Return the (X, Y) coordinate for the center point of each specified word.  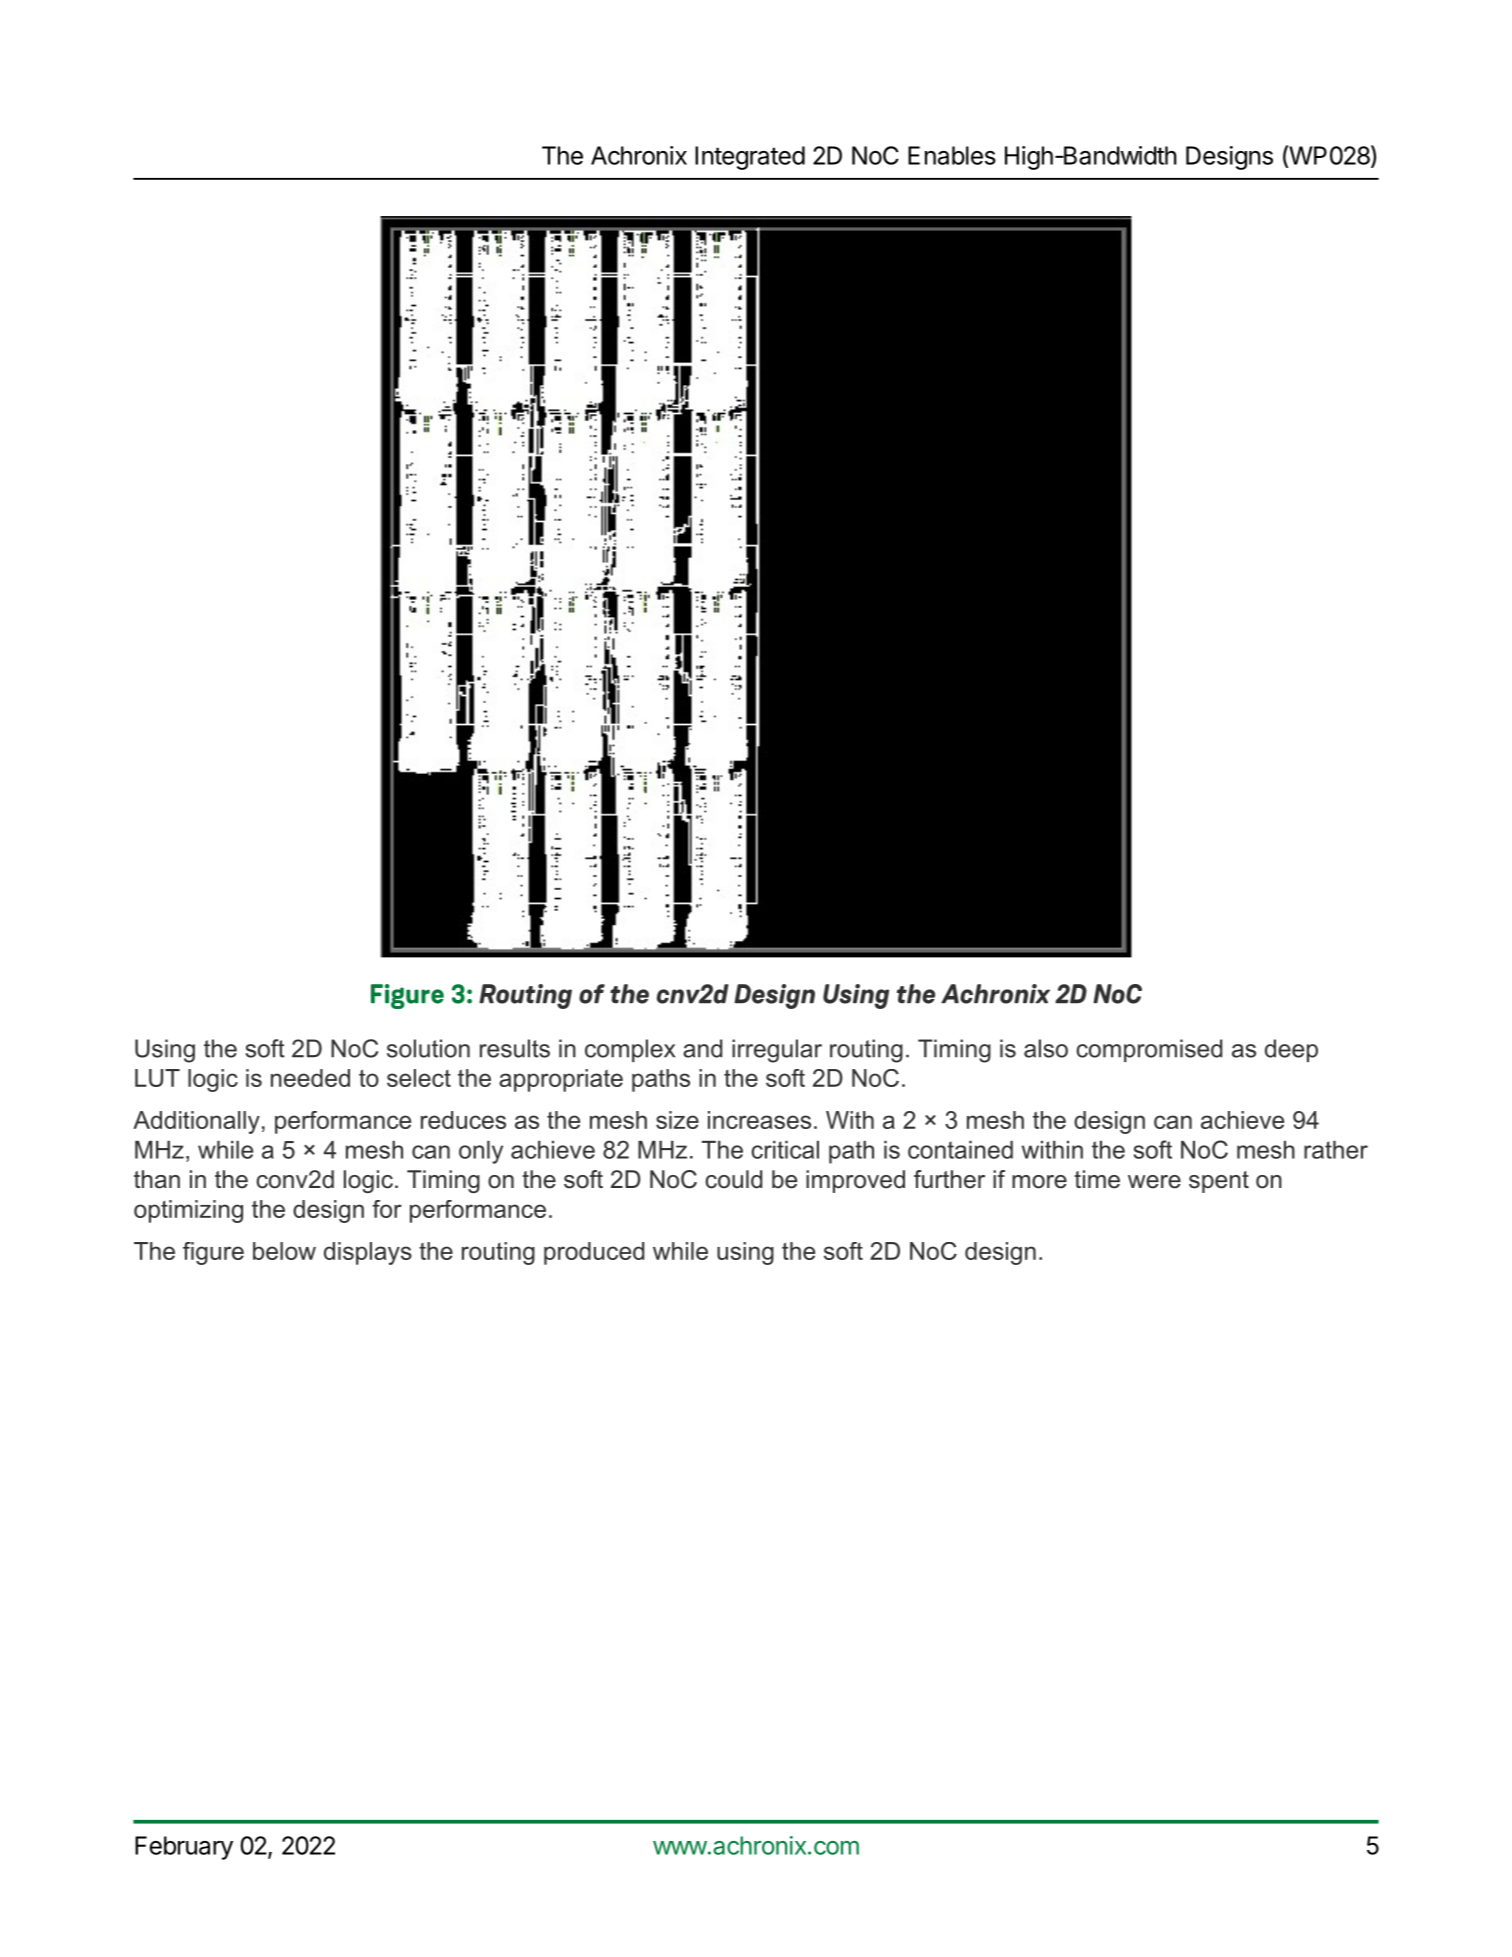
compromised (1149, 1050)
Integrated (750, 158)
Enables (952, 155)
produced (594, 1253)
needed (310, 1078)
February (184, 1848)
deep (1291, 1050)
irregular (777, 1051)
